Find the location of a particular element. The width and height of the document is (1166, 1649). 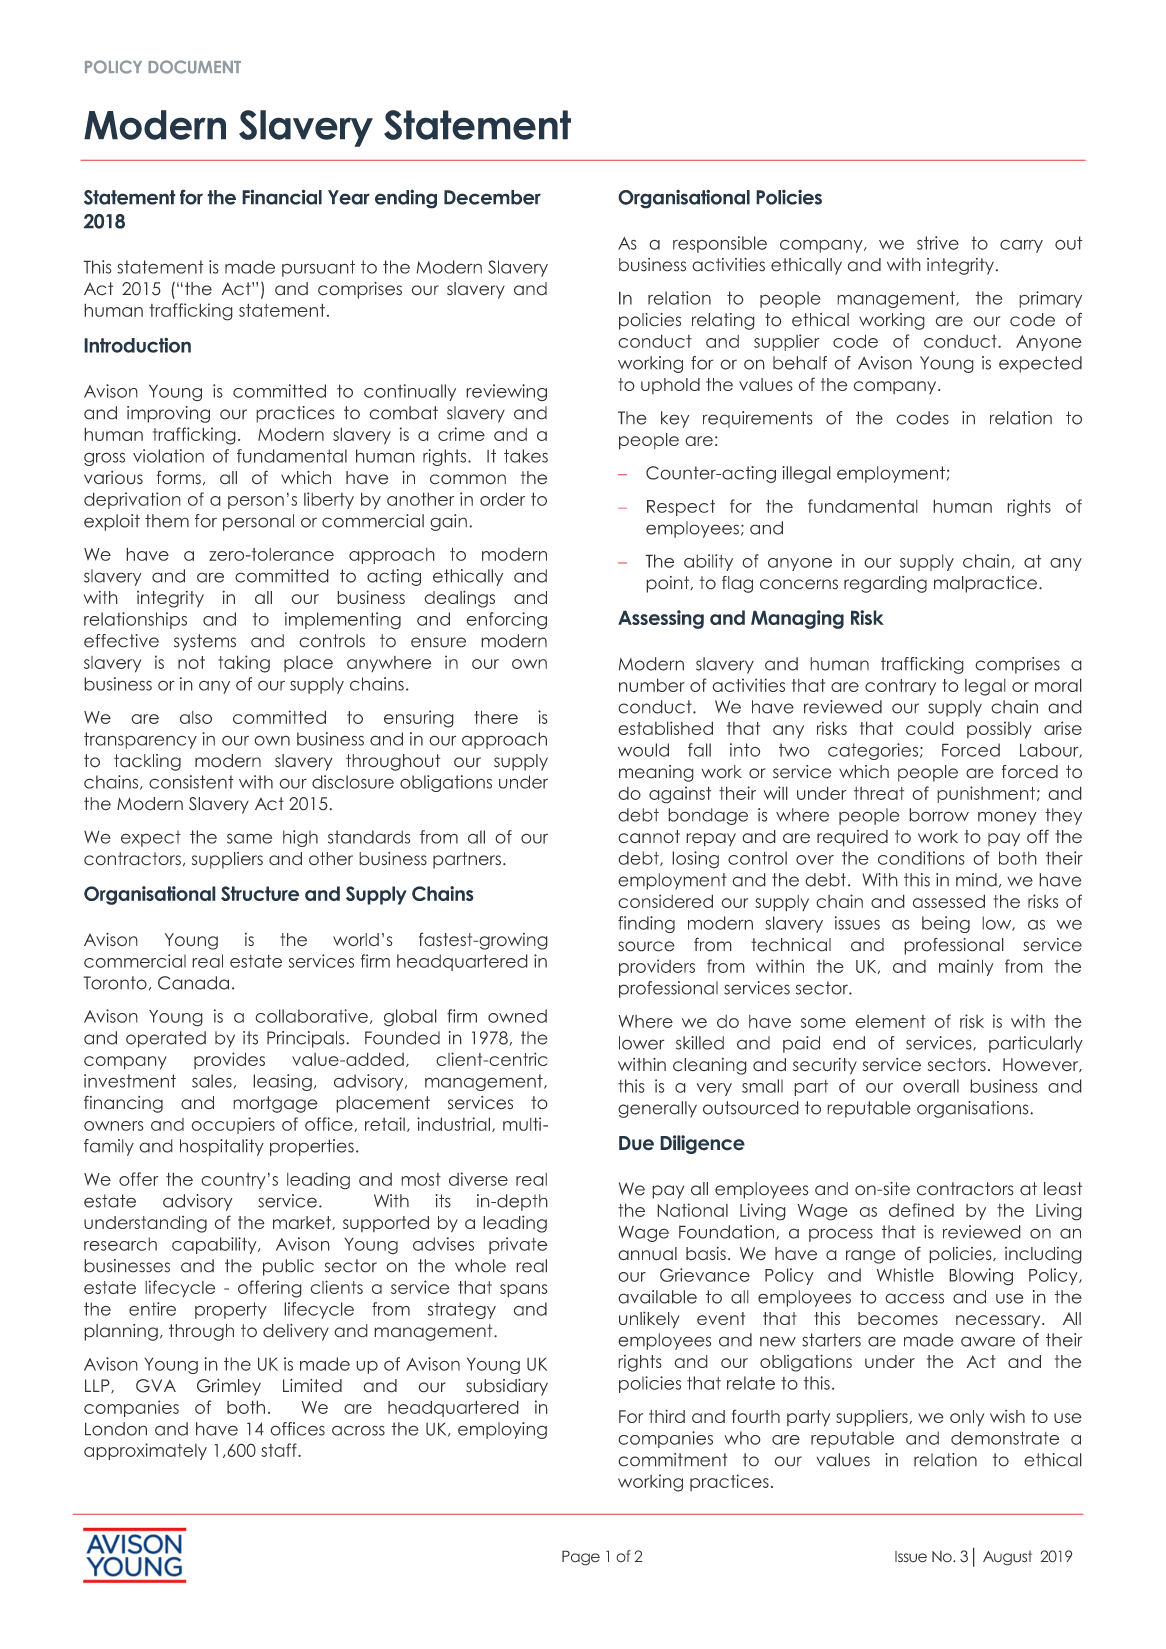

behalf is located at coordinates (800, 363).
